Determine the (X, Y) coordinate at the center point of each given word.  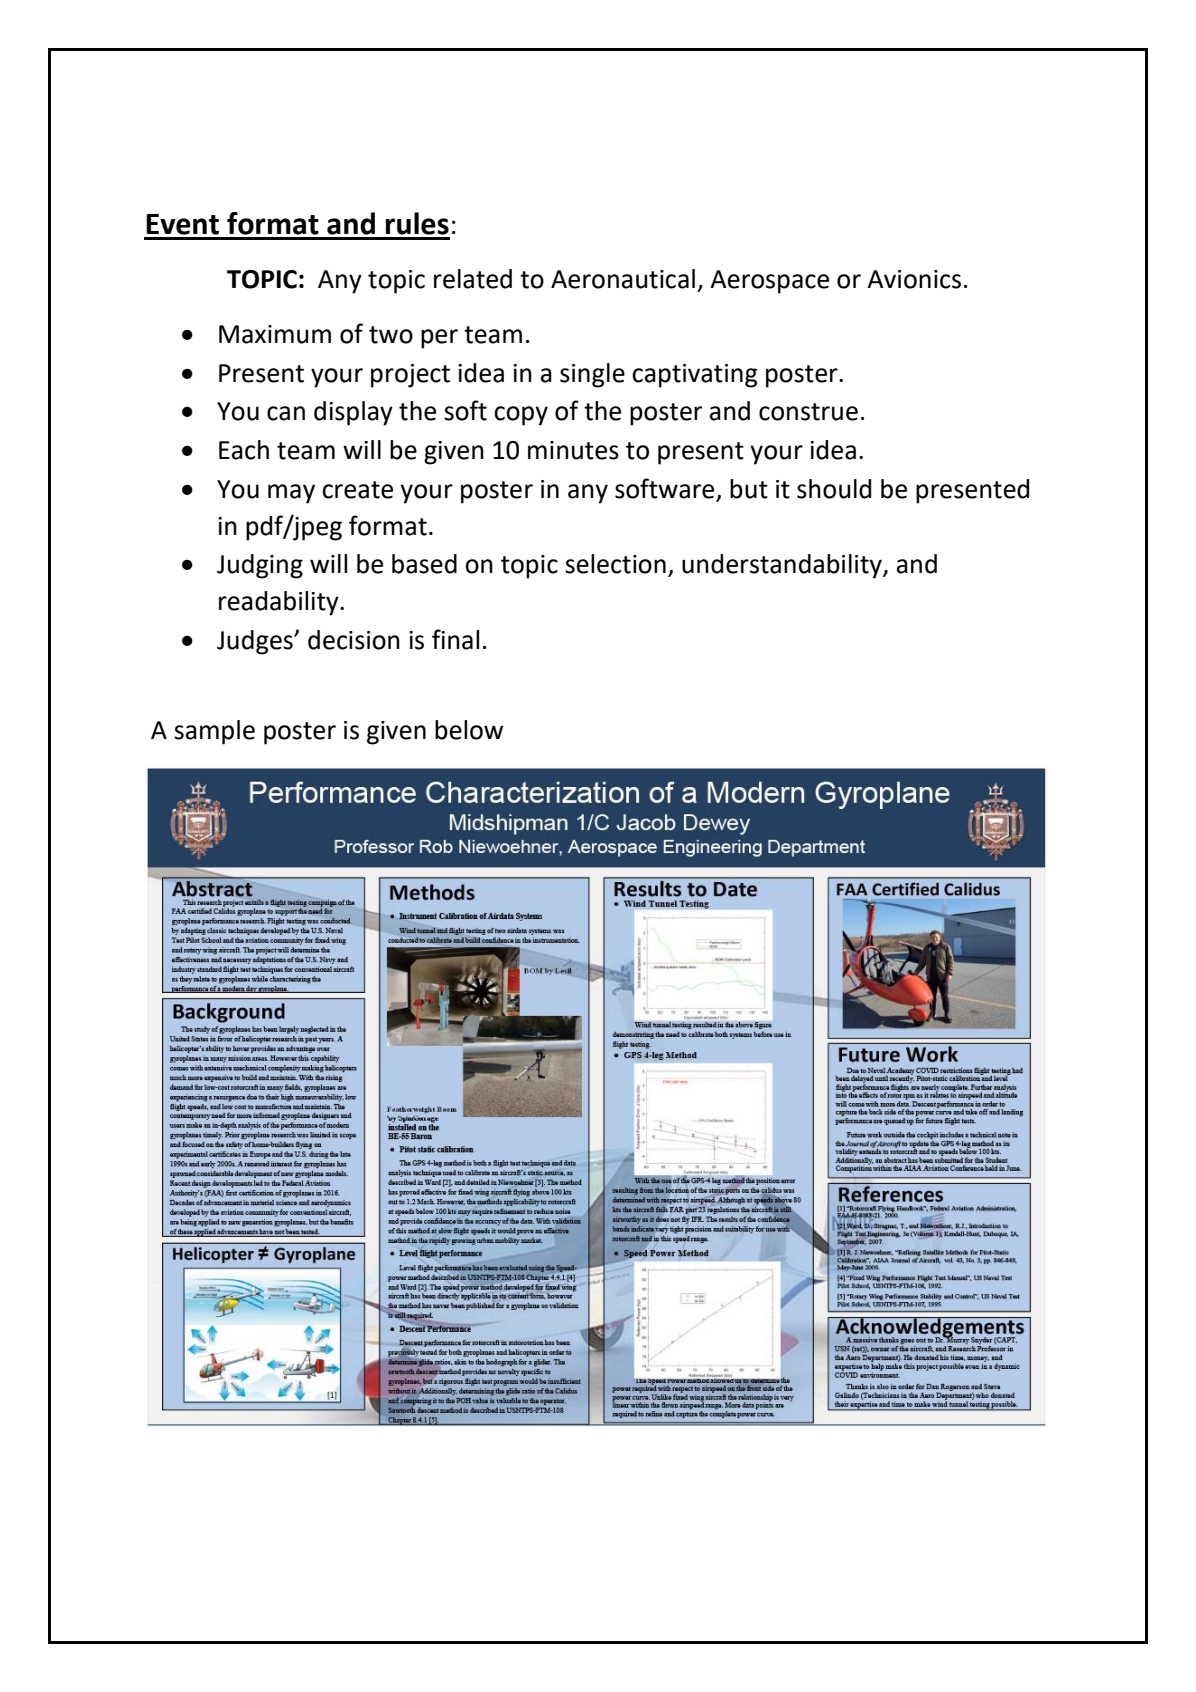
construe (808, 412)
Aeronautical (623, 279)
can (286, 413)
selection (615, 564)
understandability (783, 566)
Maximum (275, 334)
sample (214, 732)
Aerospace (769, 282)
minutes (573, 450)
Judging (260, 566)
